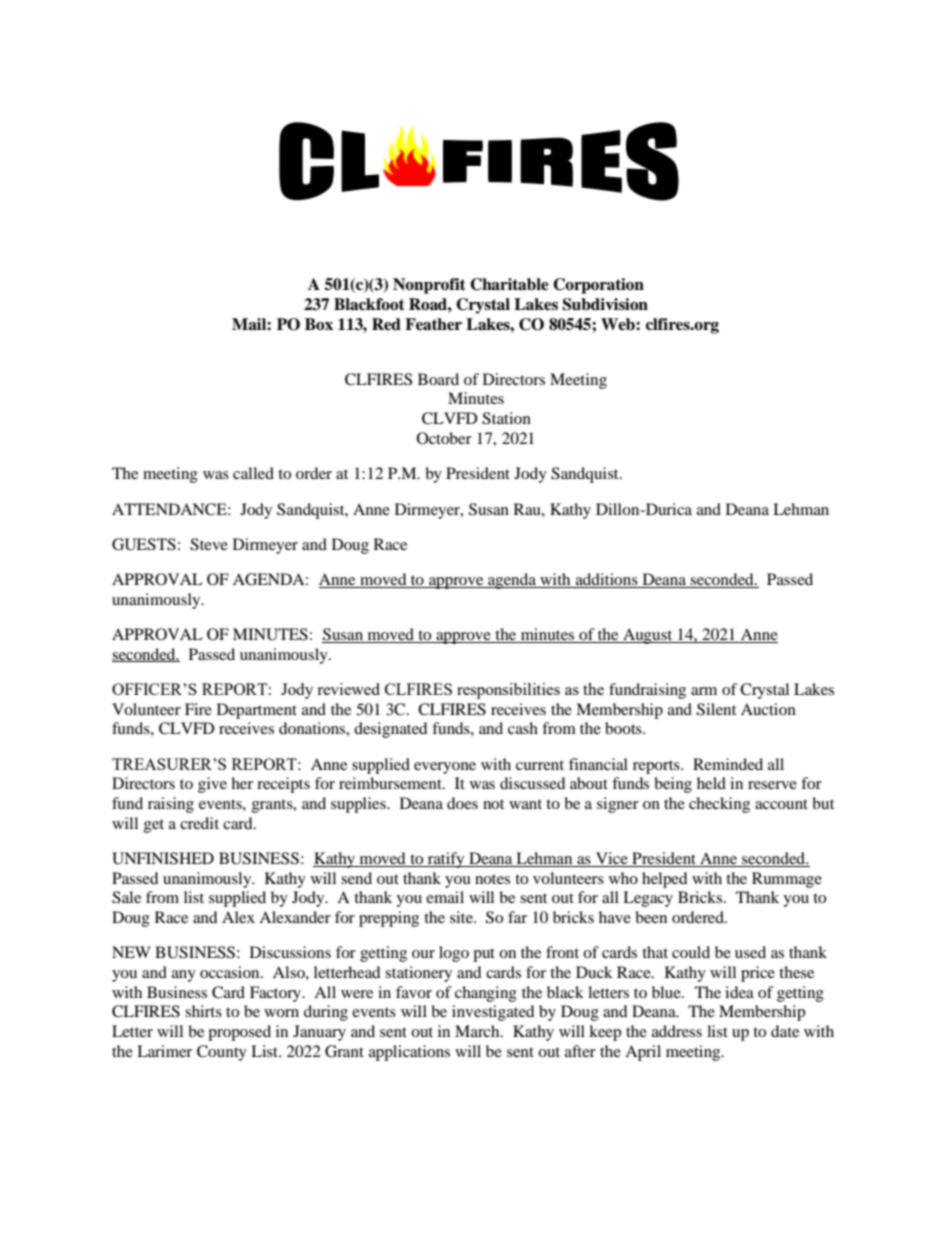  What do you see at coordinates (319, 324) in the image?
I see `Box` at bounding box center [319, 324].
